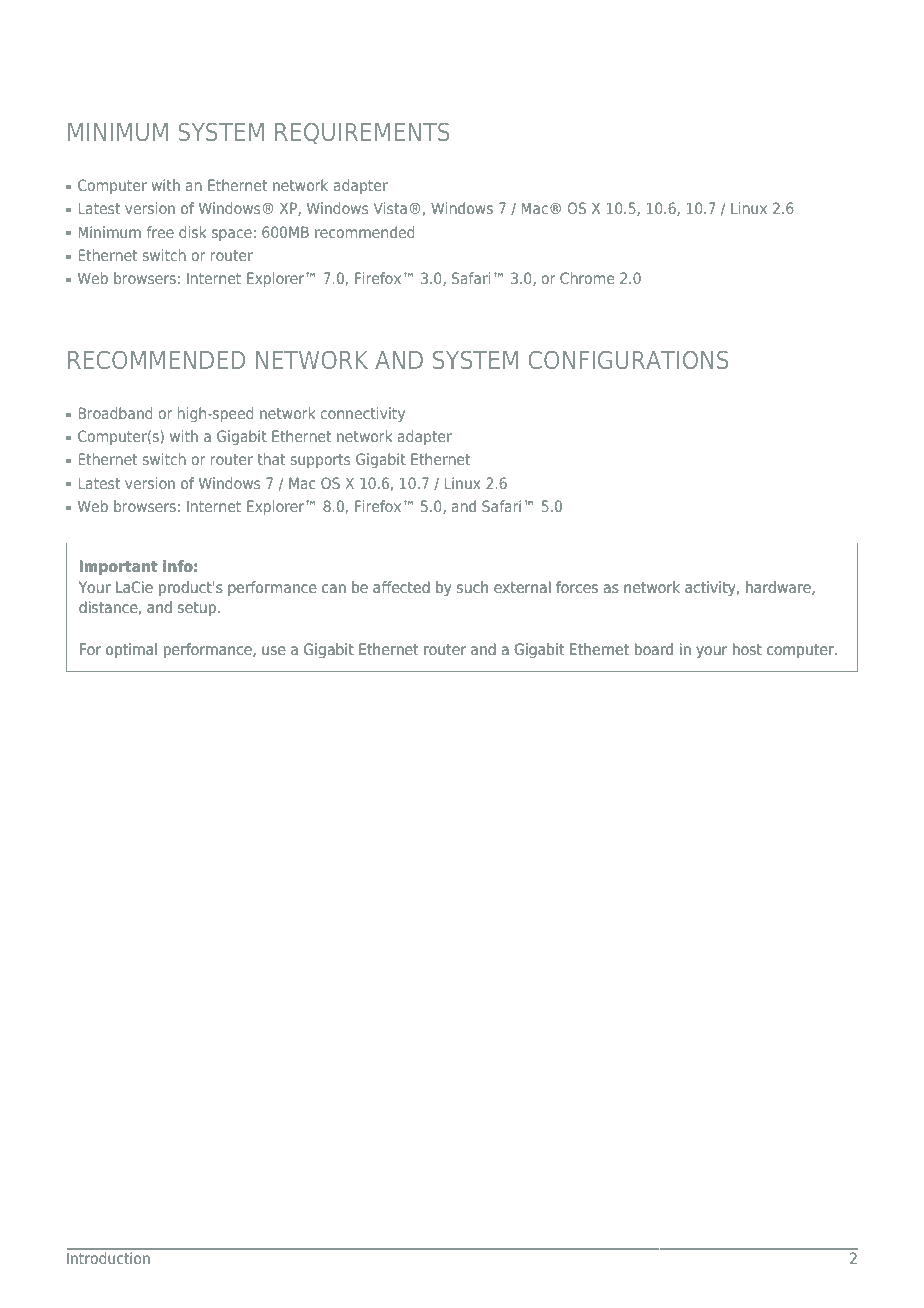 The image size is (924, 1308). What do you see at coordinates (197, 609) in the screenshot?
I see `setup` at bounding box center [197, 609].
